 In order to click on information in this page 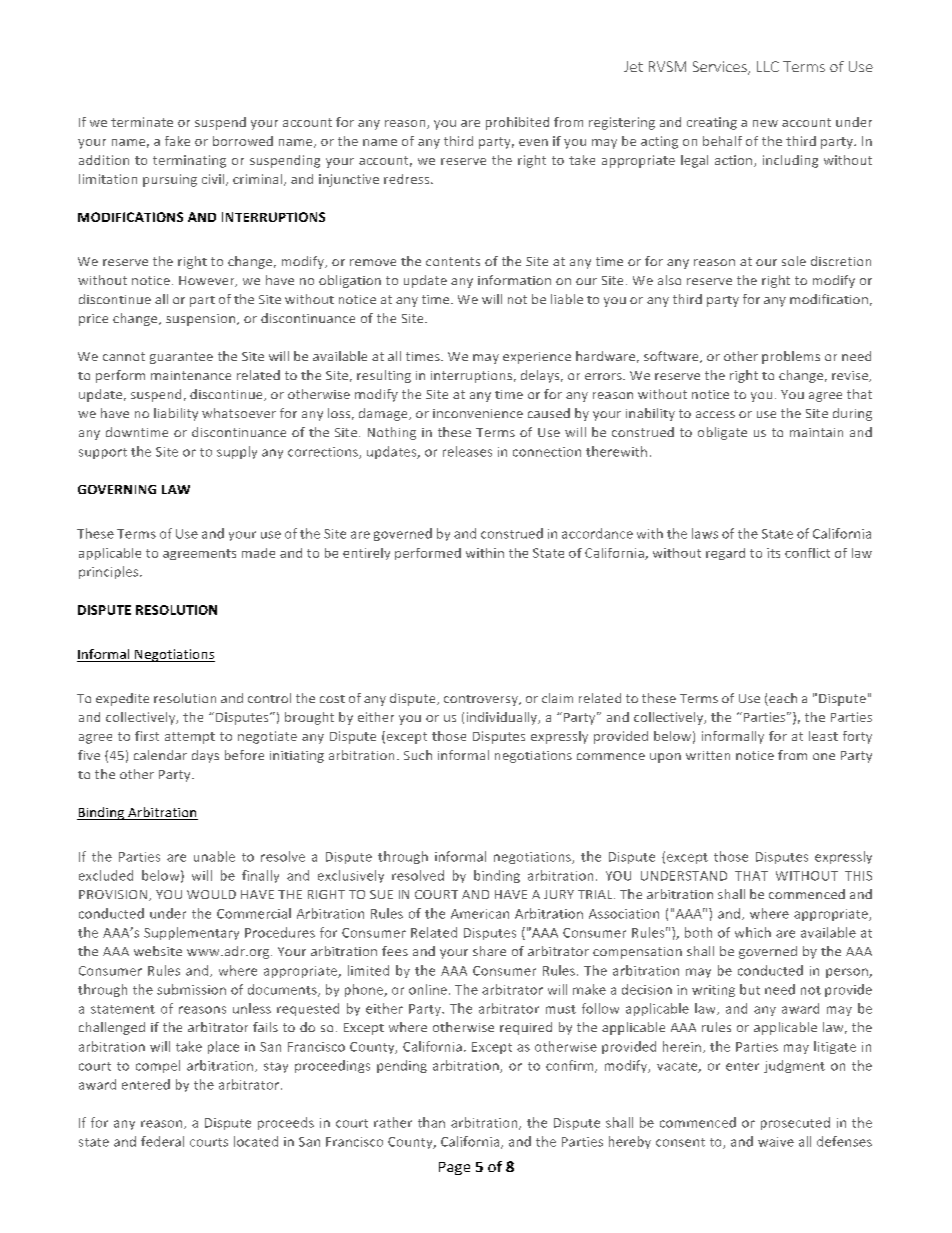, I will do `click(514, 280)`.
